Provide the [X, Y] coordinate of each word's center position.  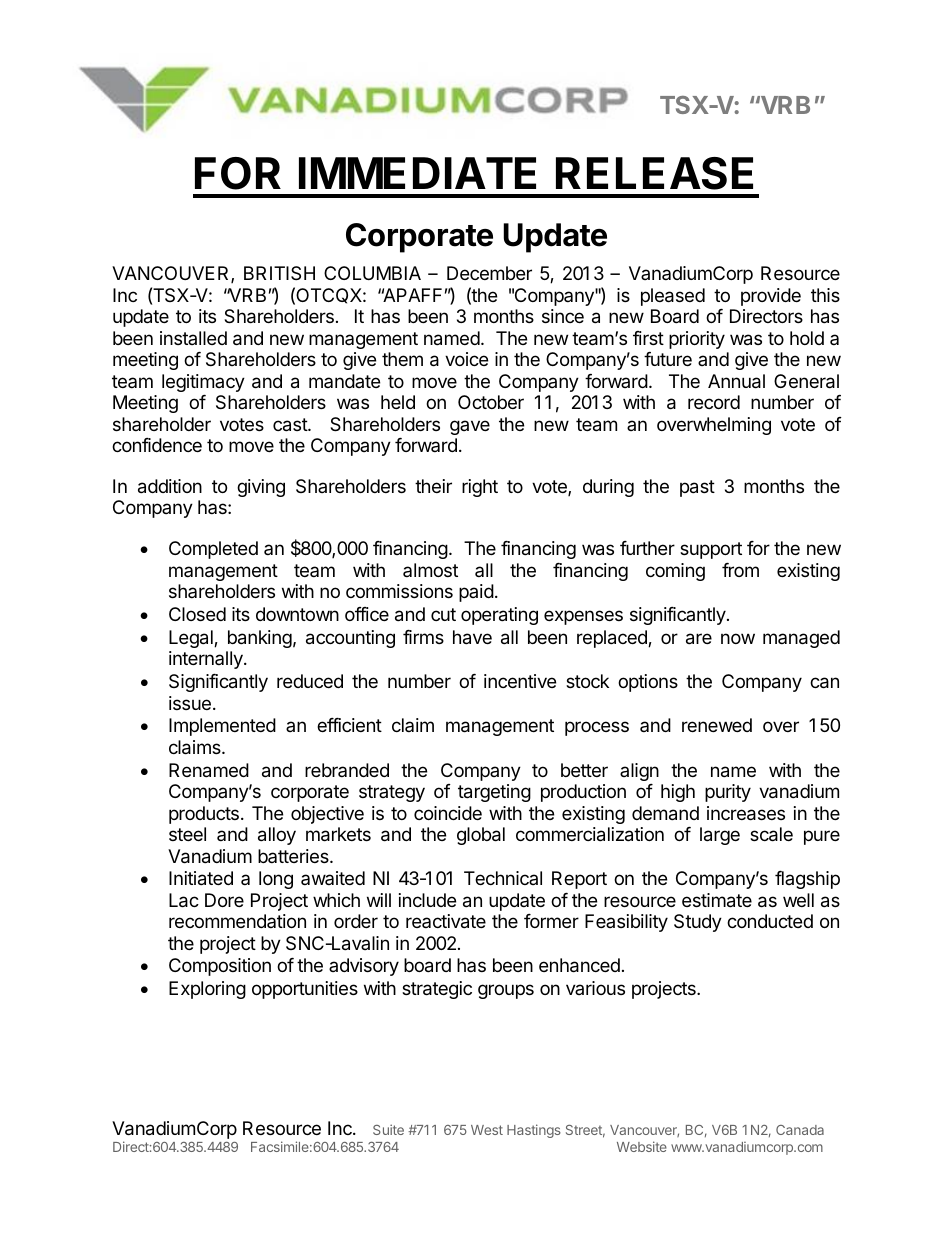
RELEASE [654, 173]
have [472, 637]
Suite [388, 1129]
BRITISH [279, 273]
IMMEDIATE [417, 173]
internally [207, 660]
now [738, 638]
